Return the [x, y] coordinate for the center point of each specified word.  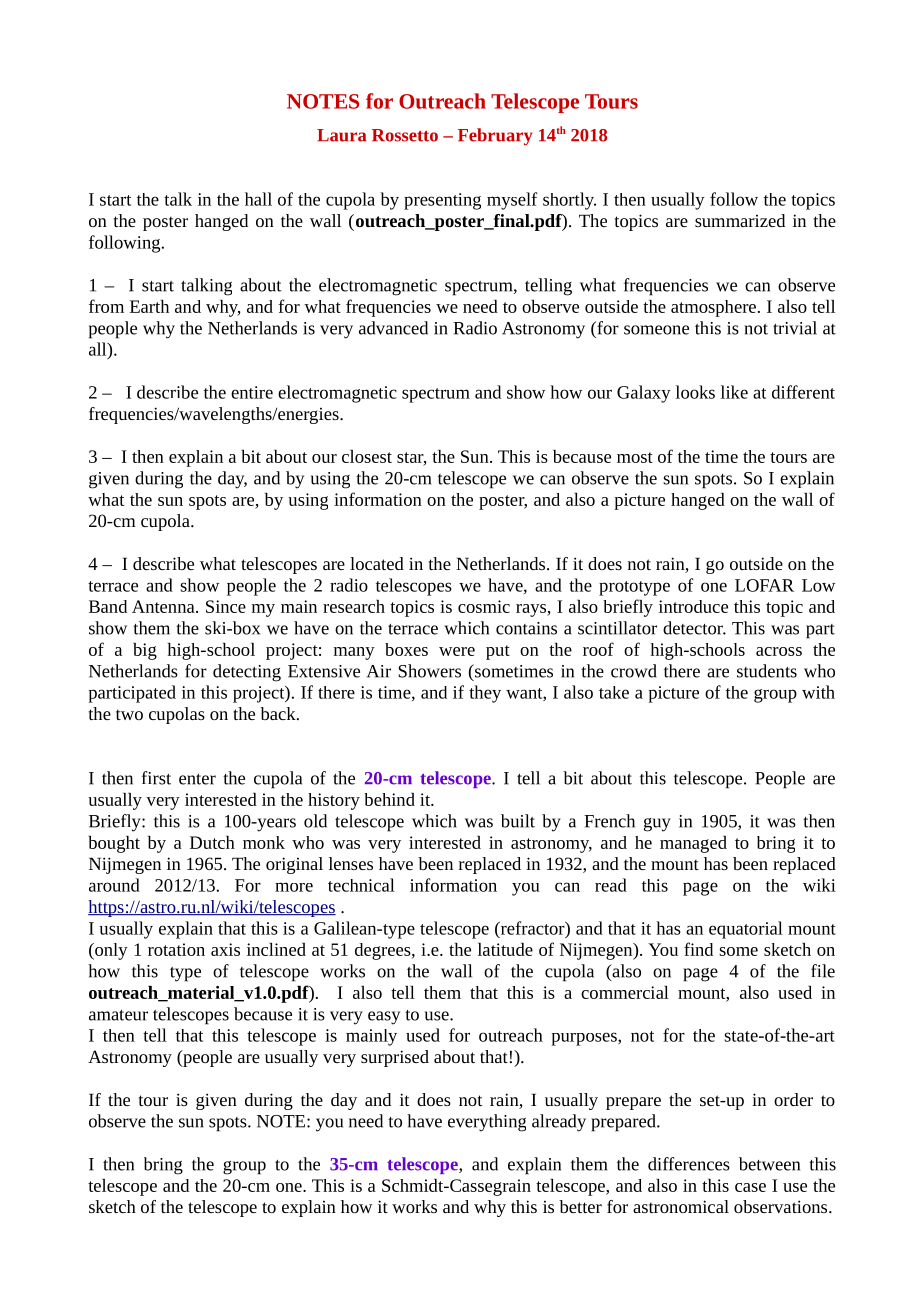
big [145, 651]
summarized [740, 220]
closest [367, 456]
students [767, 671]
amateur [118, 1015]
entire [252, 392]
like [734, 392]
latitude [505, 949]
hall [258, 199]
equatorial [746, 930]
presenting [442, 201]
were [457, 651]
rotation [176, 949]
